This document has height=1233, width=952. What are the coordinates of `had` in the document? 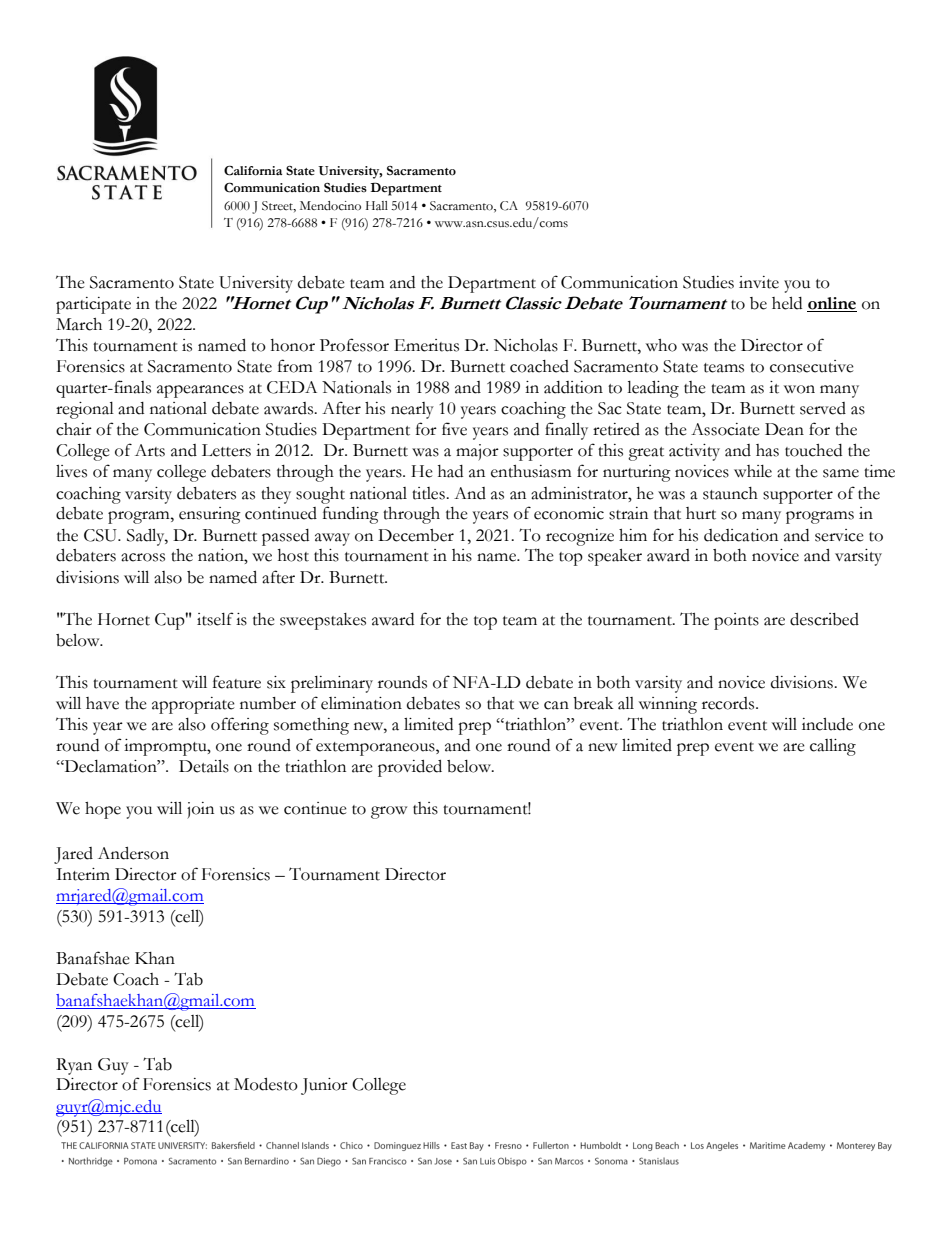 It's located at (450, 471).
